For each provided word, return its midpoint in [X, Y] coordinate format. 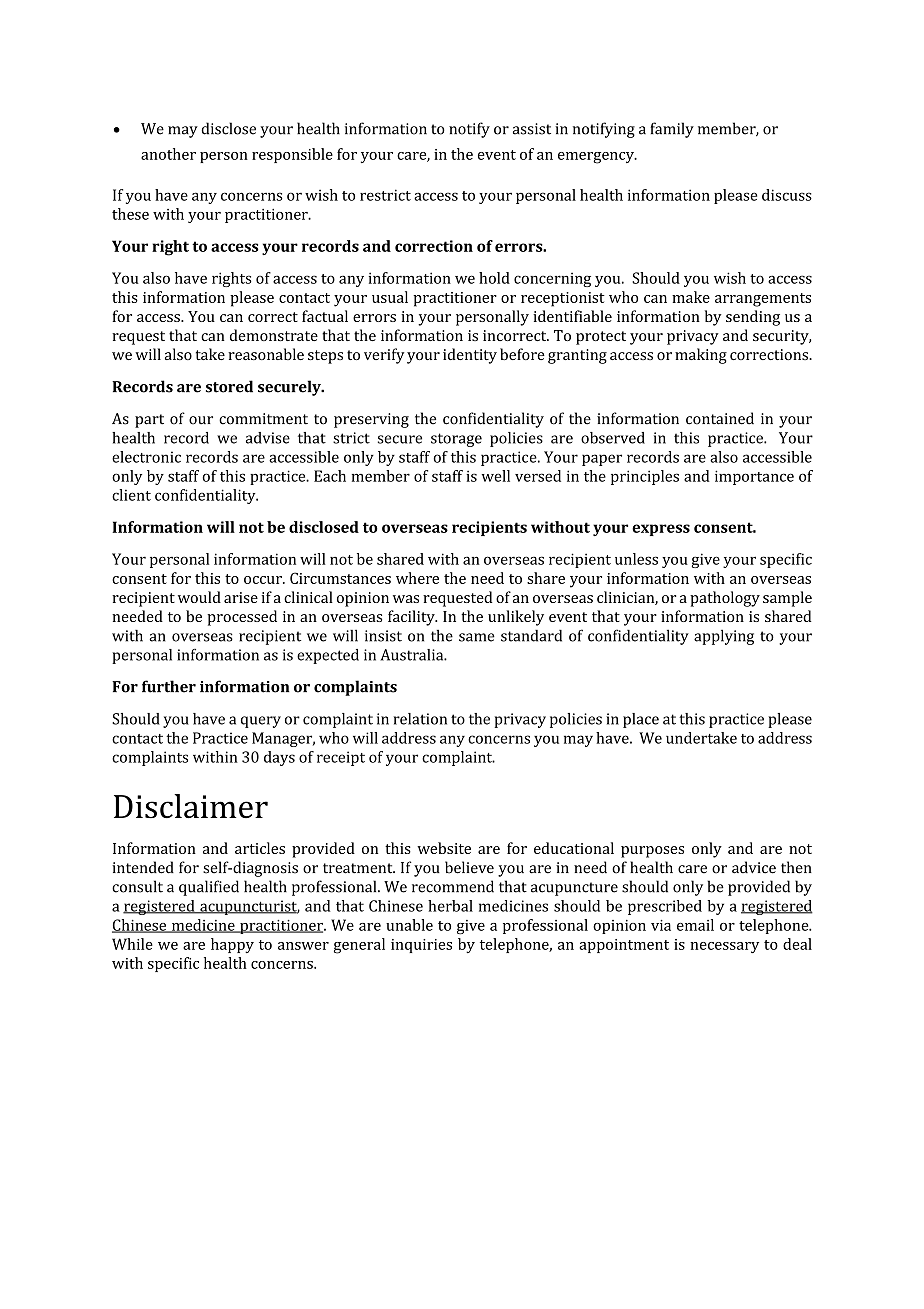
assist [532, 129]
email [695, 925]
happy [232, 945]
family [672, 130]
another [168, 154]
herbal [450, 906]
